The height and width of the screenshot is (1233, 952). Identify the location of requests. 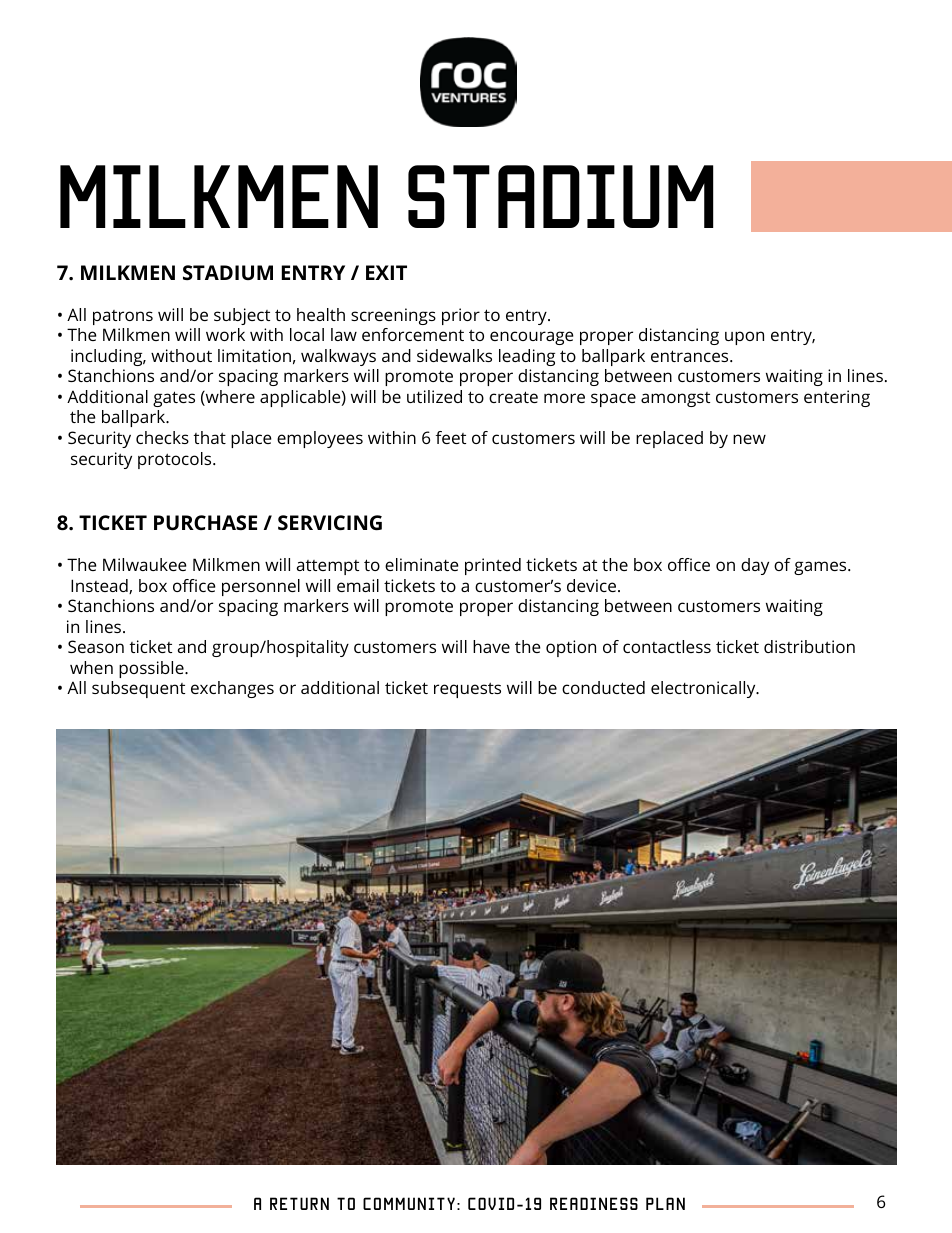
(467, 690).
